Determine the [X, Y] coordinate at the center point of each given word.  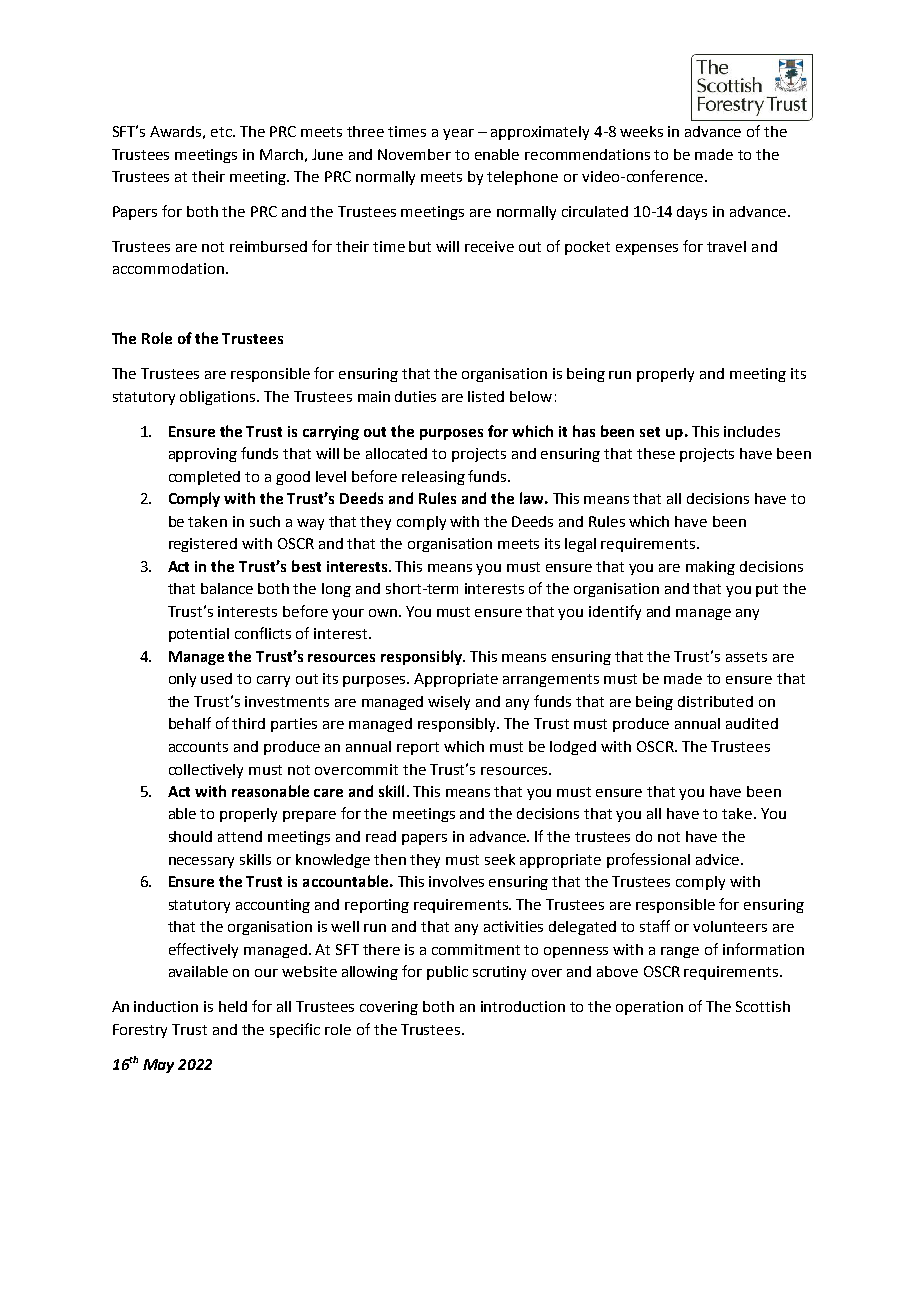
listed [486, 396]
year [458, 134]
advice [717, 859]
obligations [219, 398]
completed [204, 478]
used [216, 678]
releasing [433, 478]
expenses [647, 249]
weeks [641, 131]
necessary [201, 862]
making [710, 568]
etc [222, 132]
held [233, 1006]
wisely [449, 703]
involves [456, 881]
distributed [715, 701]
